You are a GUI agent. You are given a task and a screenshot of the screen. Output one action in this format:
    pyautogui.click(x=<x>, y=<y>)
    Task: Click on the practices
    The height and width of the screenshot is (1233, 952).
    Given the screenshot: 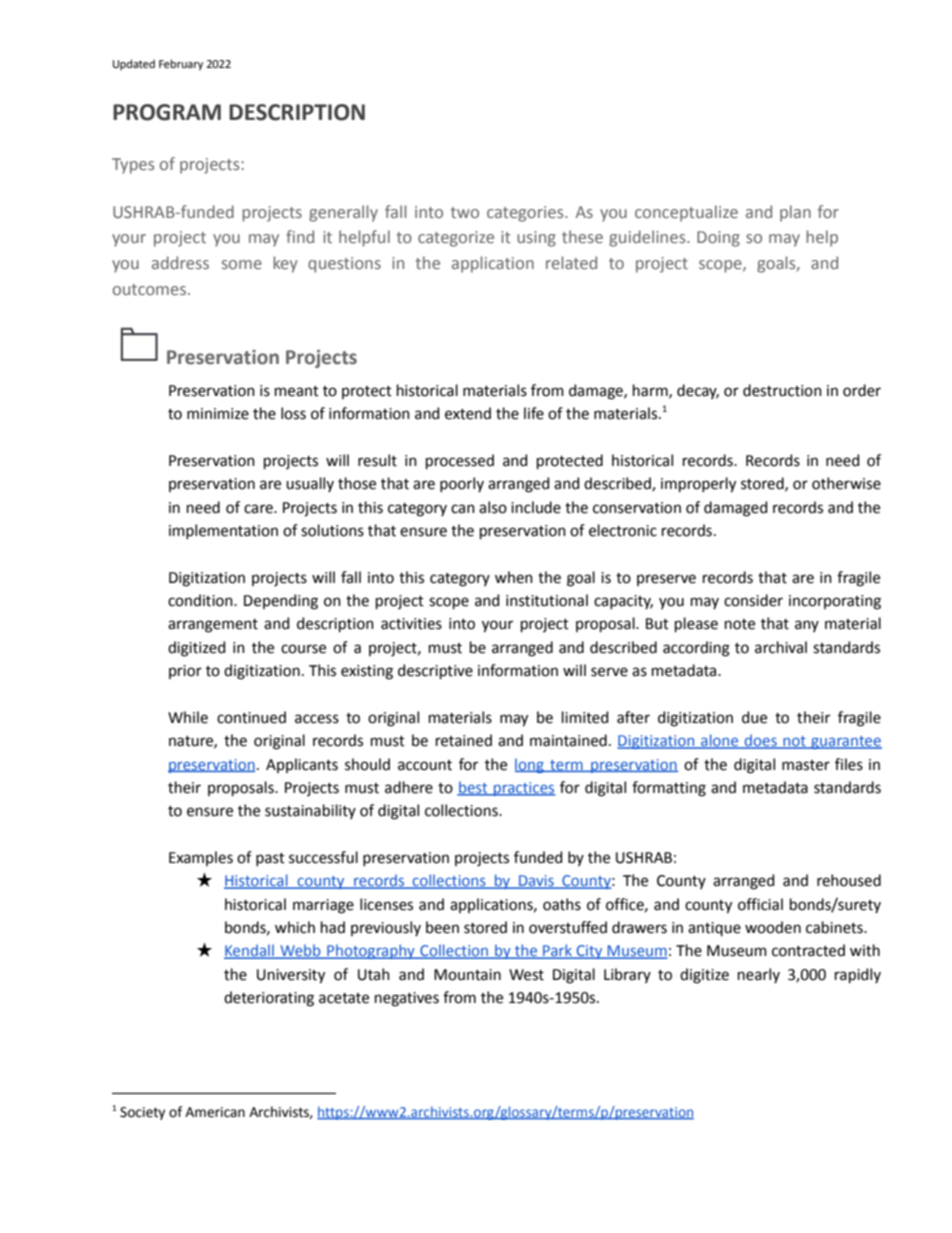 What is the action you would take?
    pyautogui.click(x=524, y=789)
